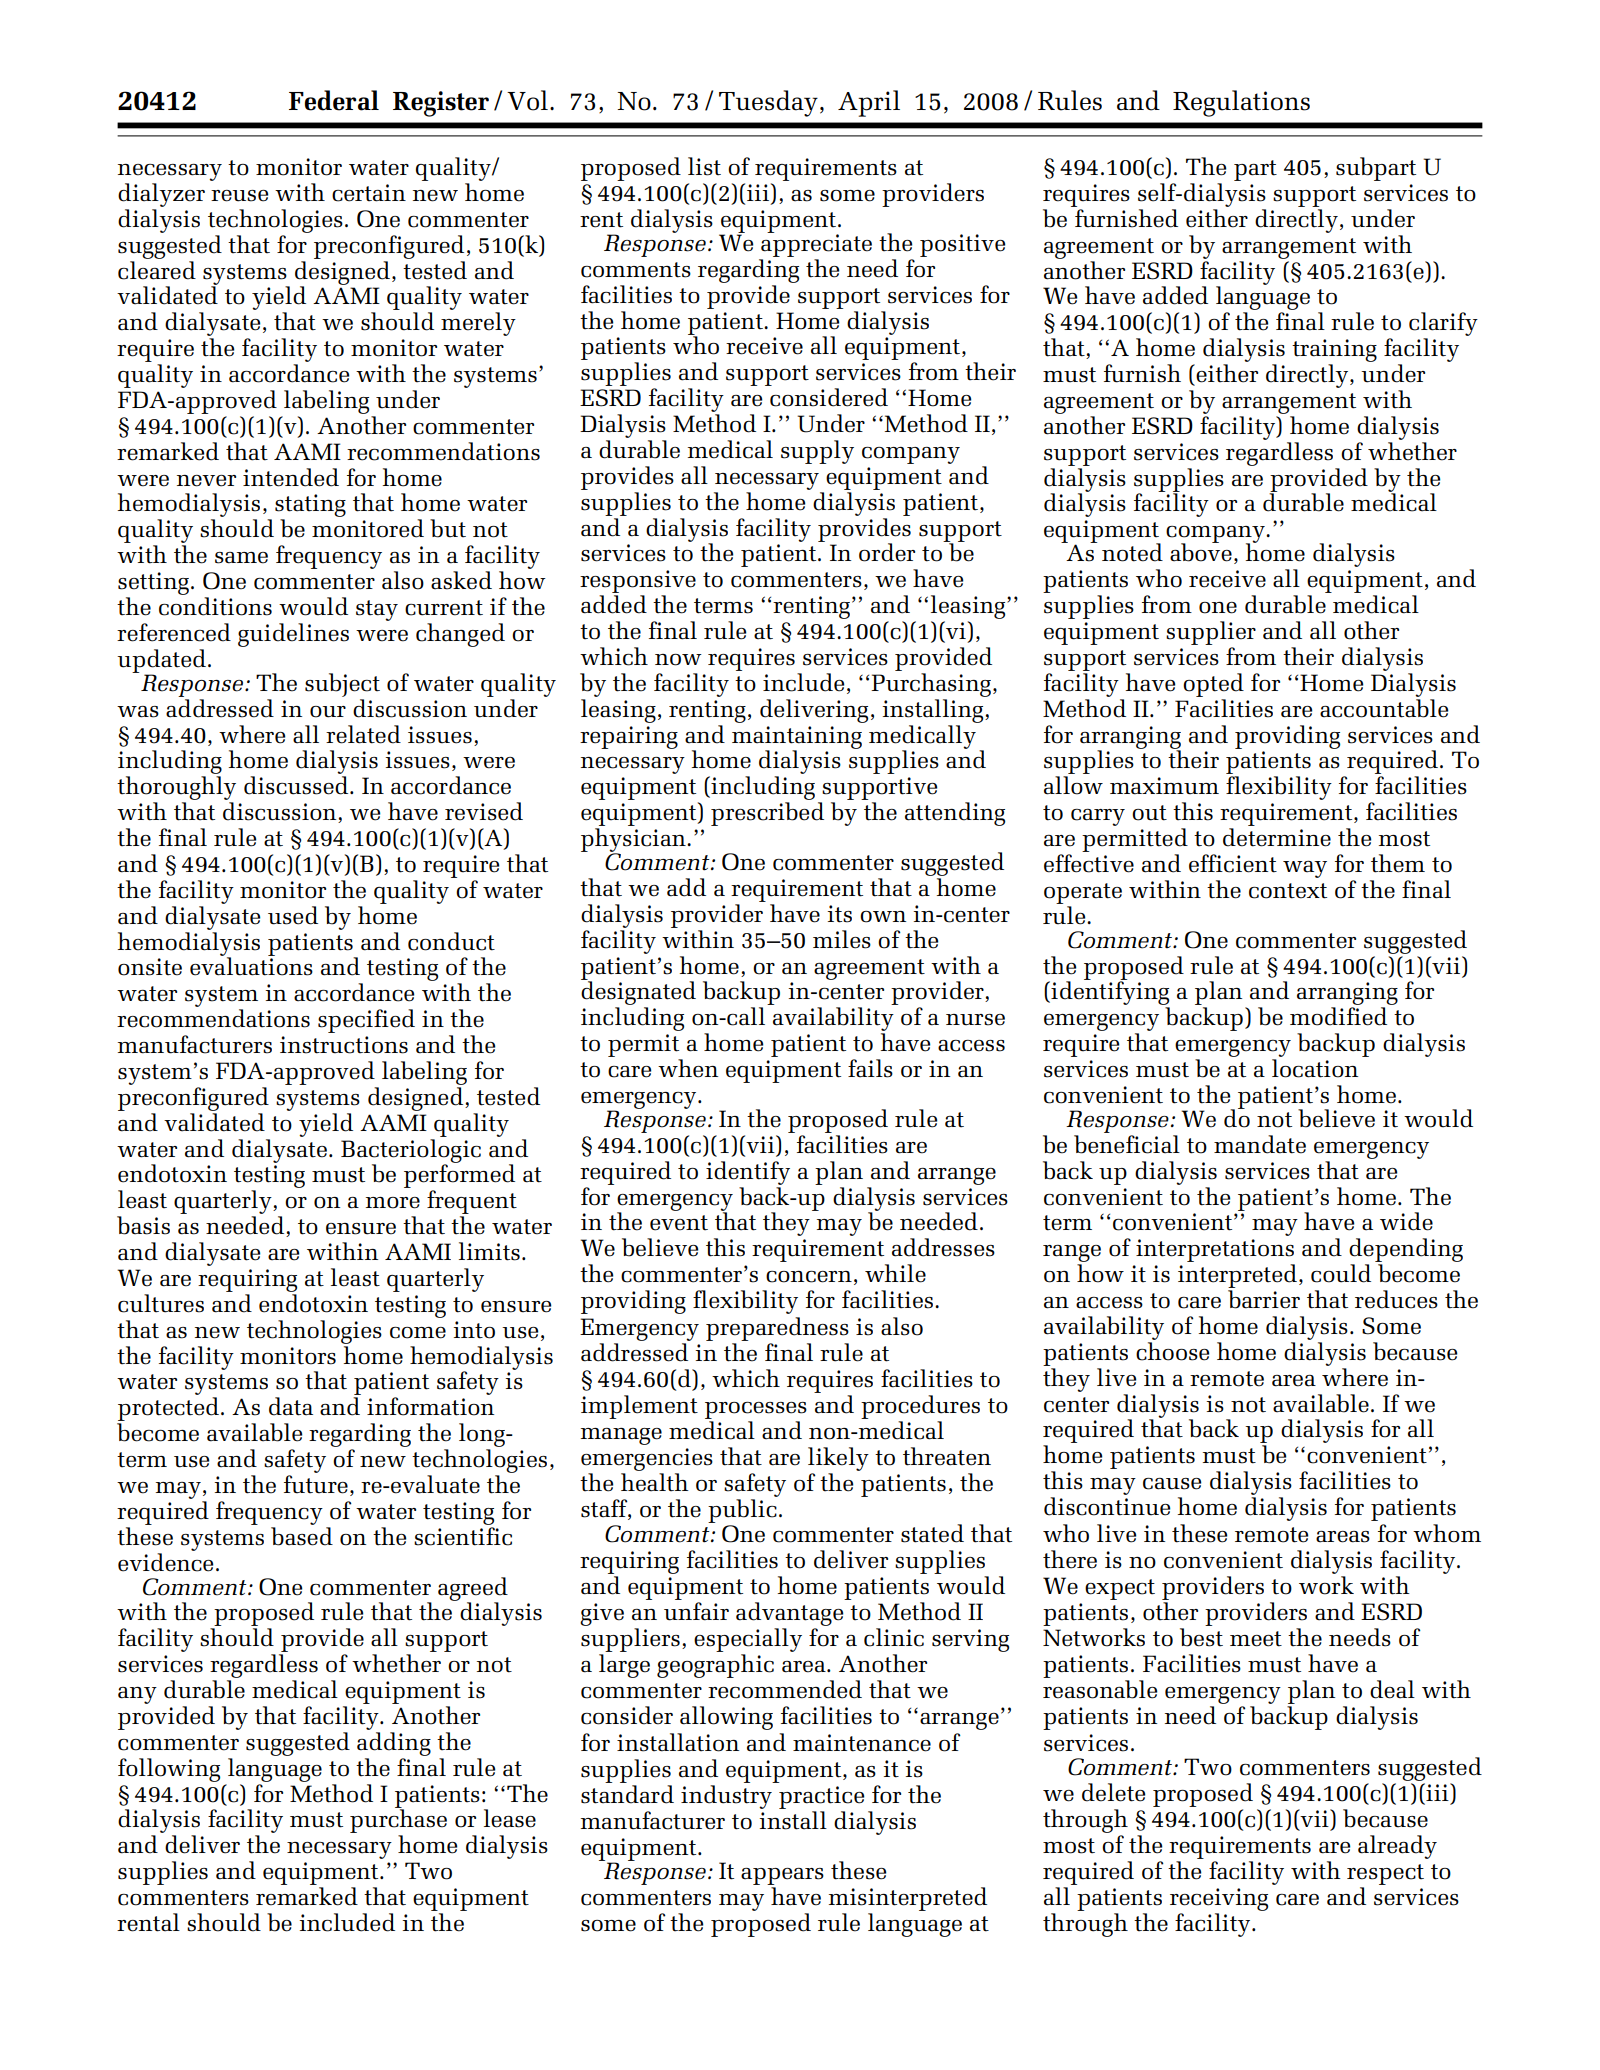  Describe the element at coordinates (768, 103) in the screenshot. I see `Tuesday` at that location.
